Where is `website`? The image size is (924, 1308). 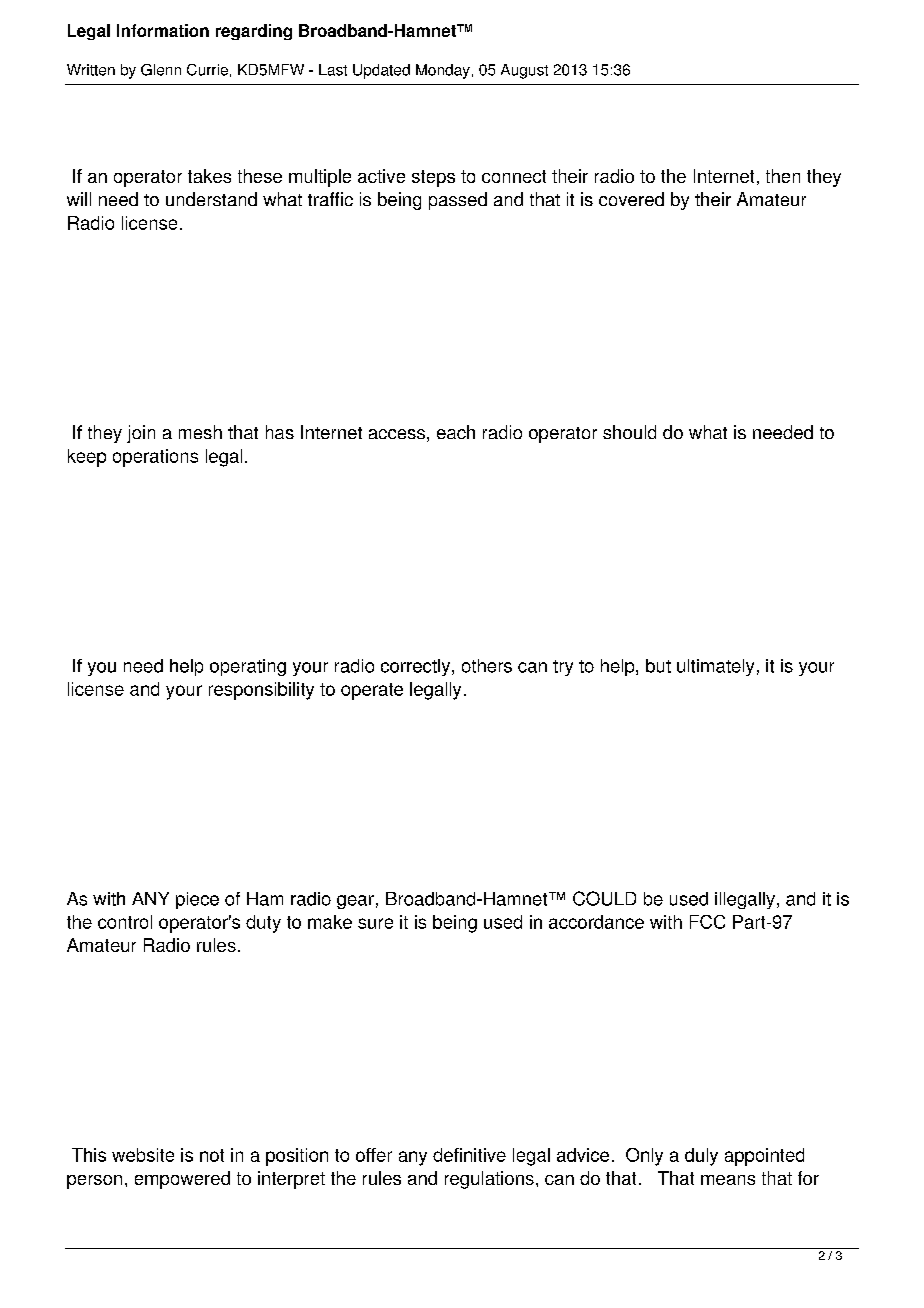
website is located at coordinates (143, 1155).
